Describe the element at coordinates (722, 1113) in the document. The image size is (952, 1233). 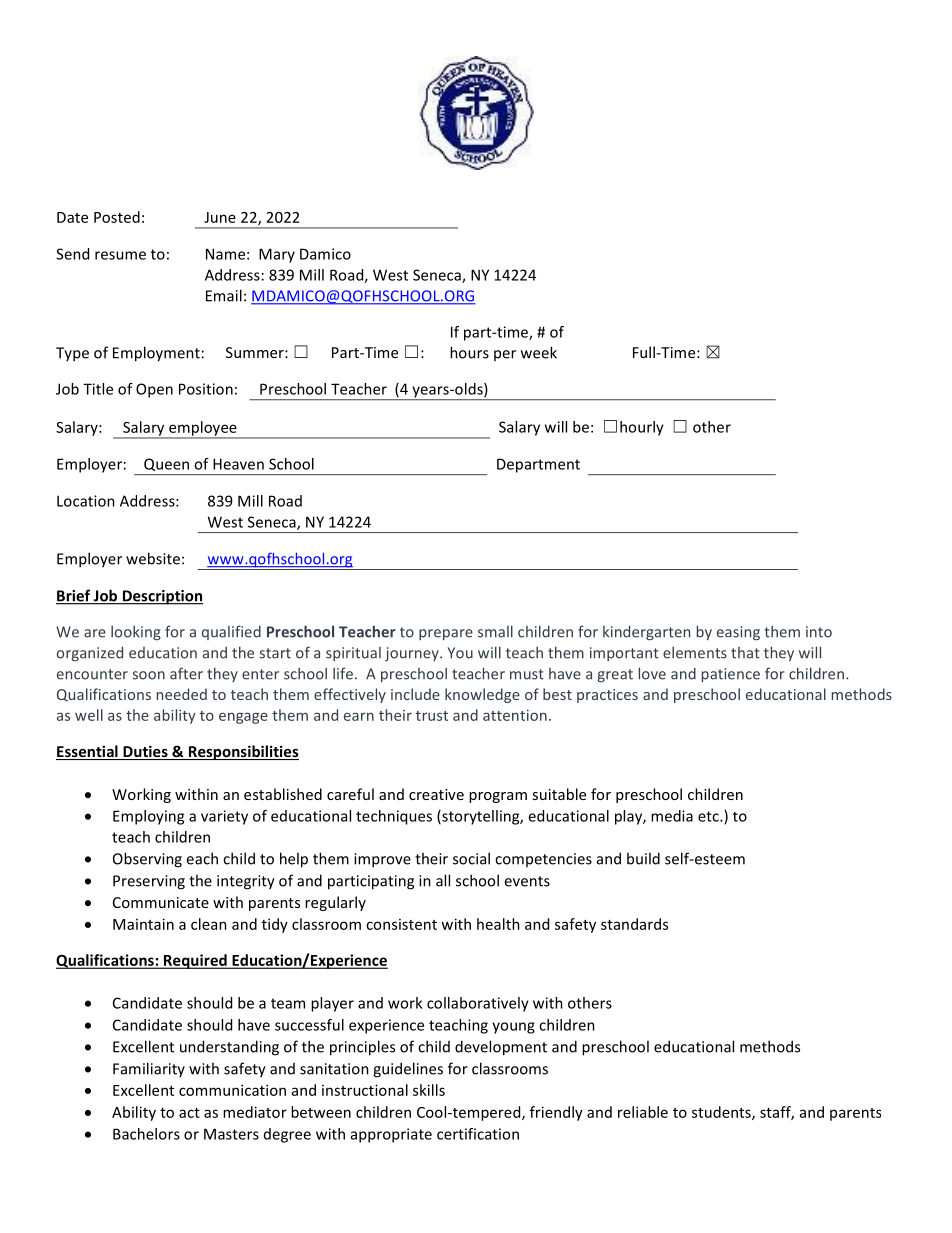
I see `students` at that location.
